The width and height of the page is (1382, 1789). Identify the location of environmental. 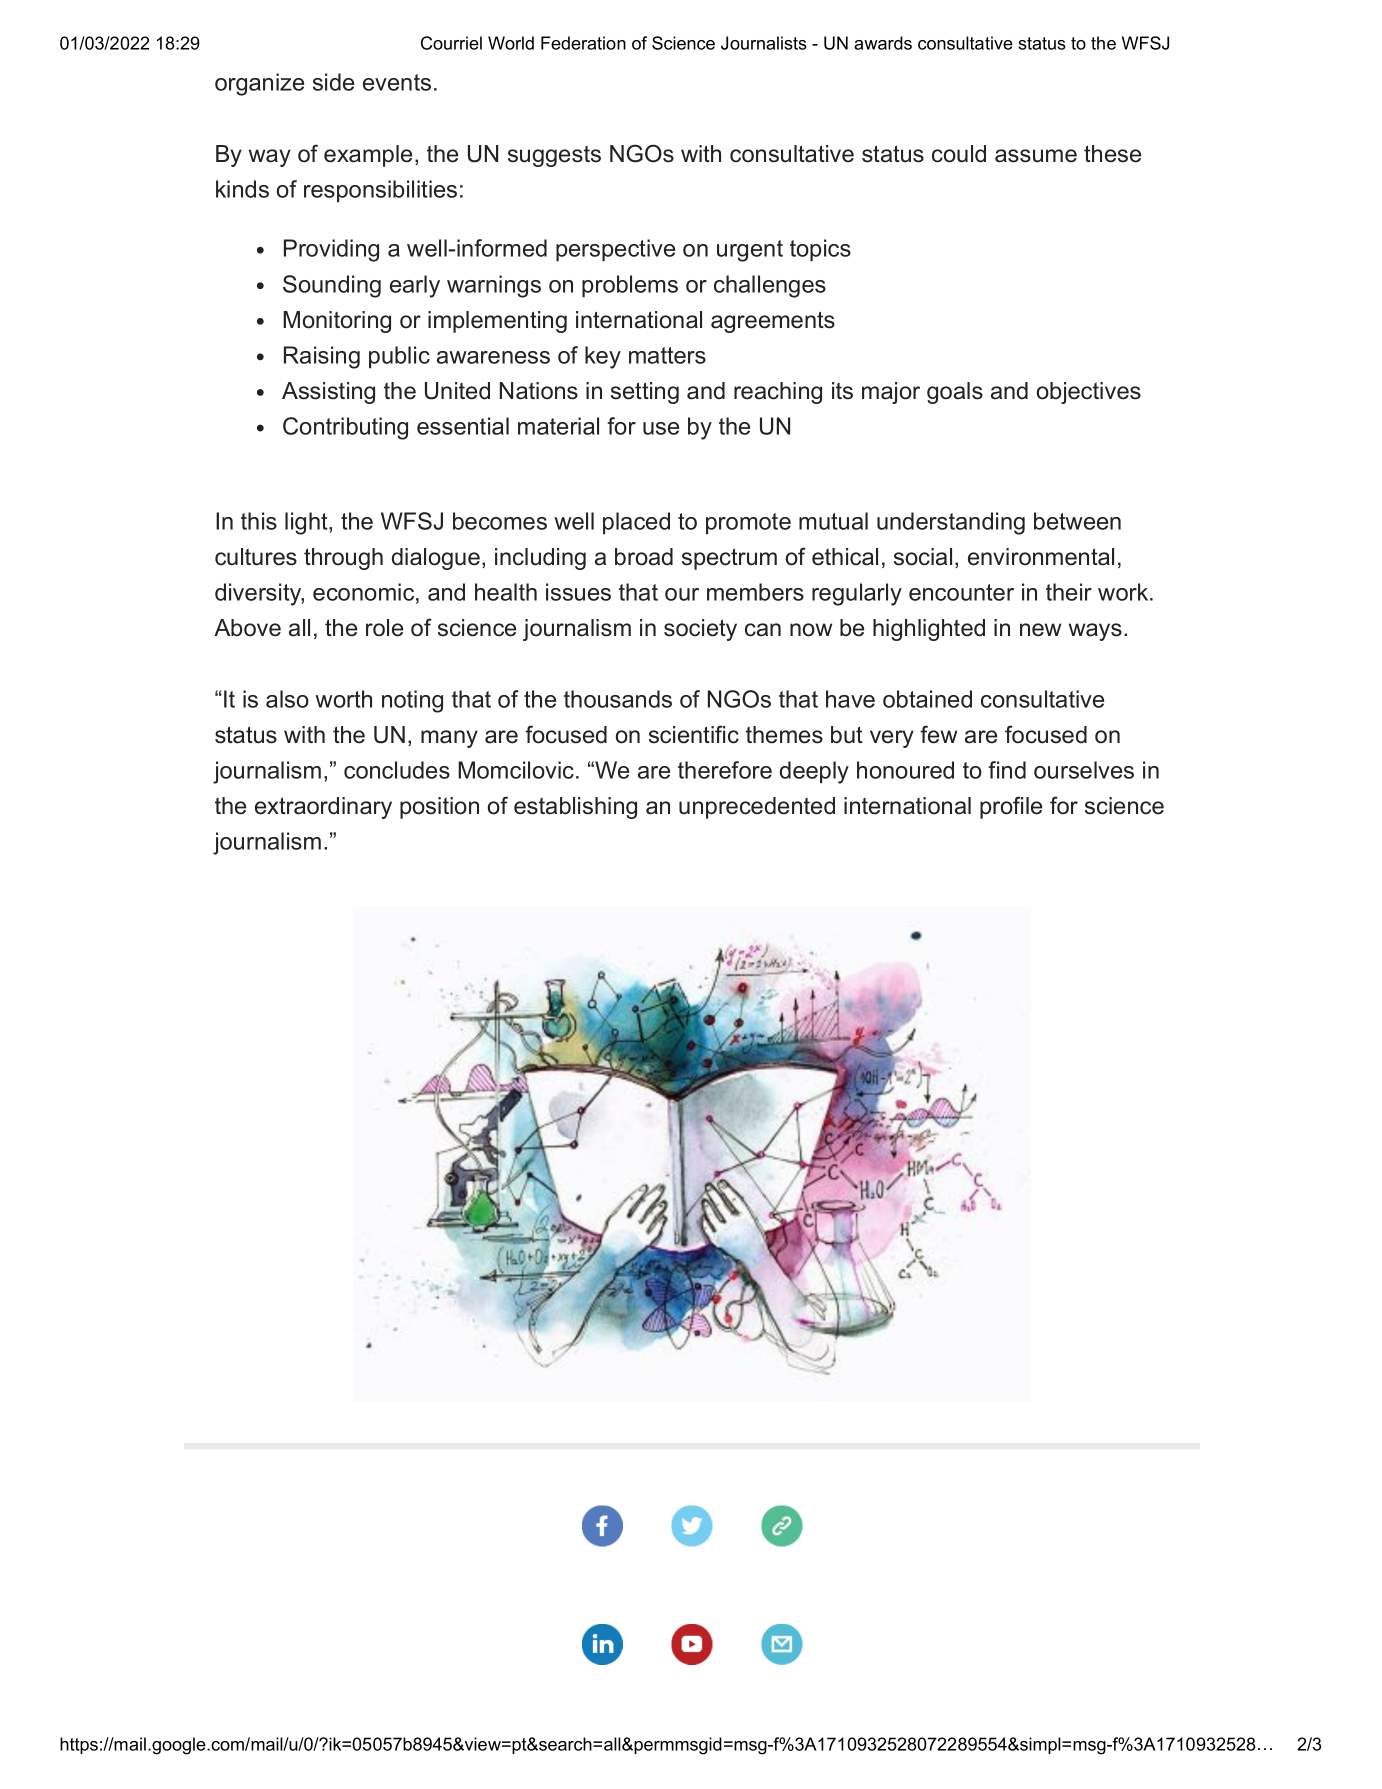
(1041, 557).
